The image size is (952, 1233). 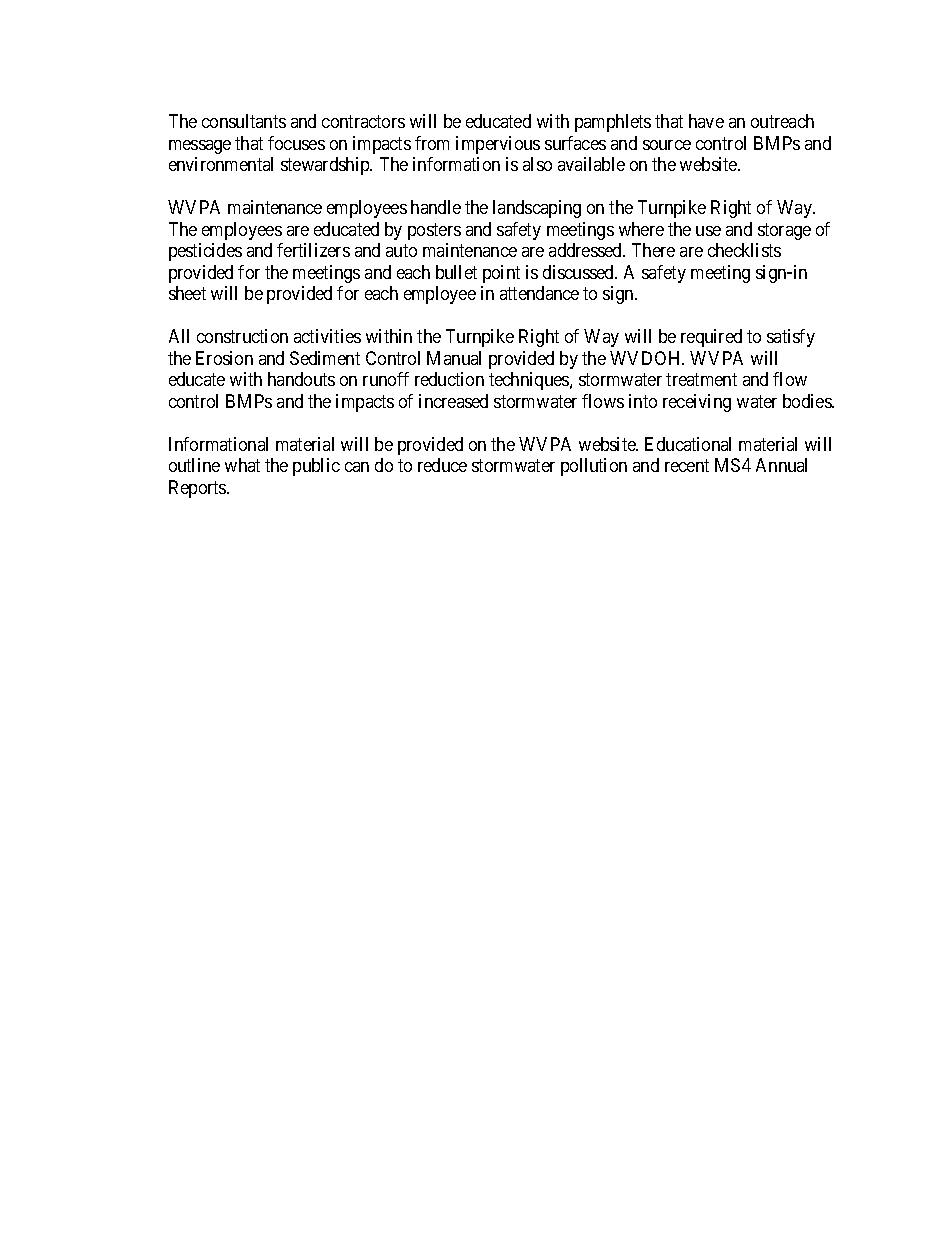 I want to click on consultants, so click(x=244, y=121).
